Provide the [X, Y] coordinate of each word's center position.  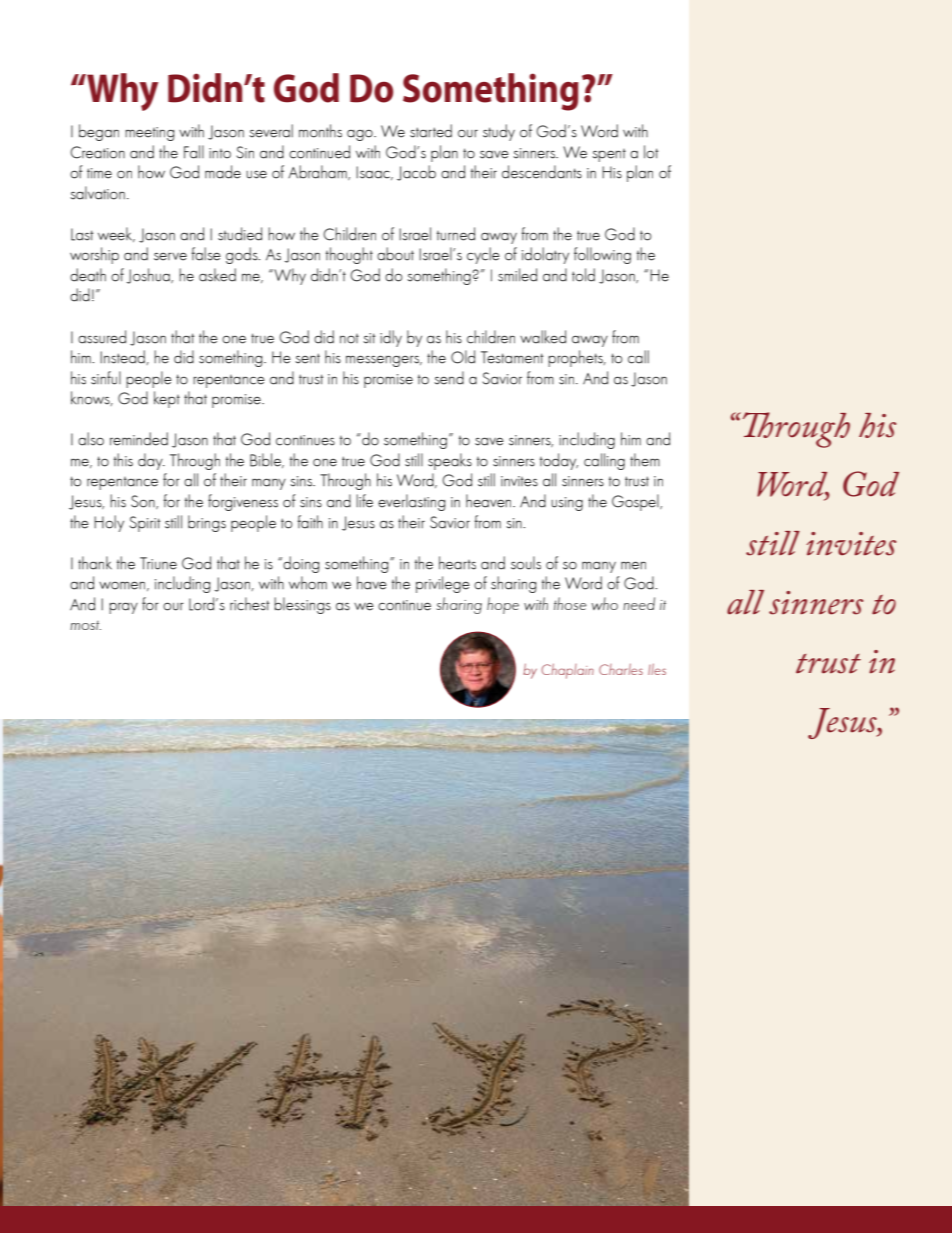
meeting [149, 134]
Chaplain [567, 671]
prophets [576, 358]
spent [609, 155]
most [85, 625]
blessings [302, 605]
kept [167, 399]
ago [361, 135]
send [449, 378]
